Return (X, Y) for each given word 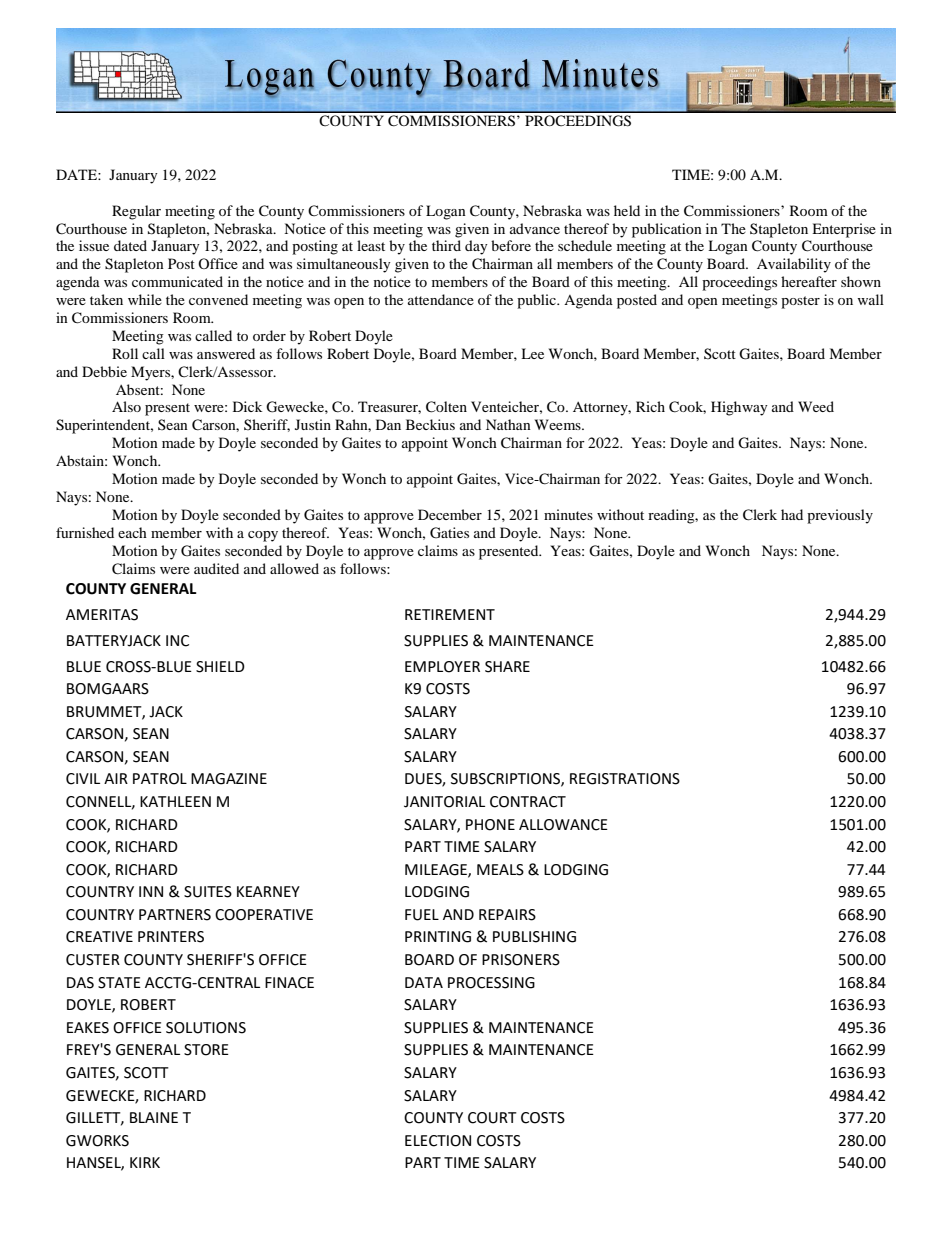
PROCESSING (491, 983)
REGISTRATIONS (625, 779)
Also (126, 406)
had (792, 514)
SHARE (507, 667)
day (476, 247)
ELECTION (438, 1141)
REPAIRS (507, 915)
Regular (136, 212)
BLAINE (154, 1117)
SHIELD (220, 667)
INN (151, 891)
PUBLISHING (534, 937)
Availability (794, 265)
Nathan (508, 424)
